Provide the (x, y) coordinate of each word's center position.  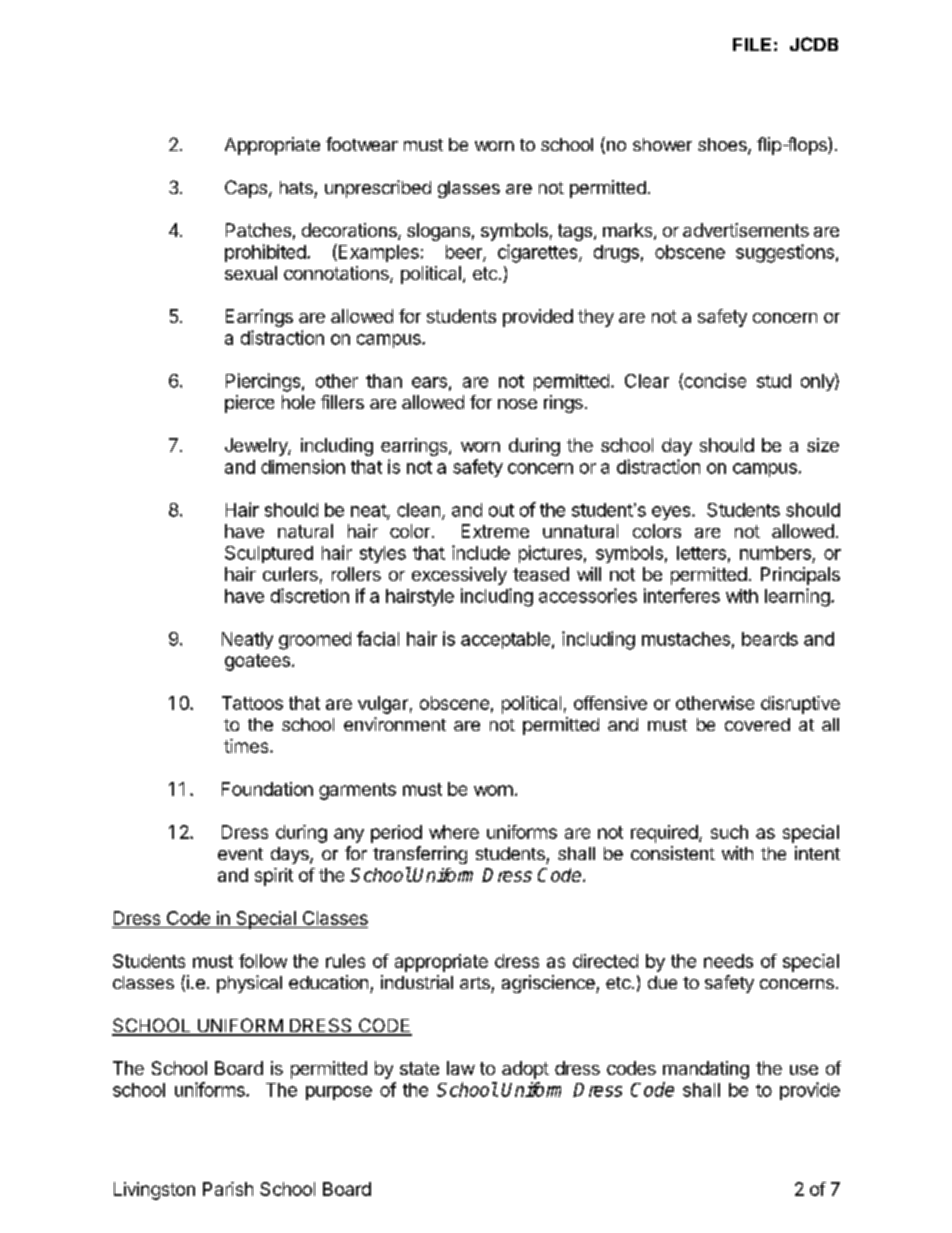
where (454, 832)
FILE (752, 44)
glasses (469, 189)
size (823, 445)
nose (517, 404)
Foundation (267, 789)
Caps (246, 189)
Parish (228, 1189)
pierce (249, 404)
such (729, 832)
